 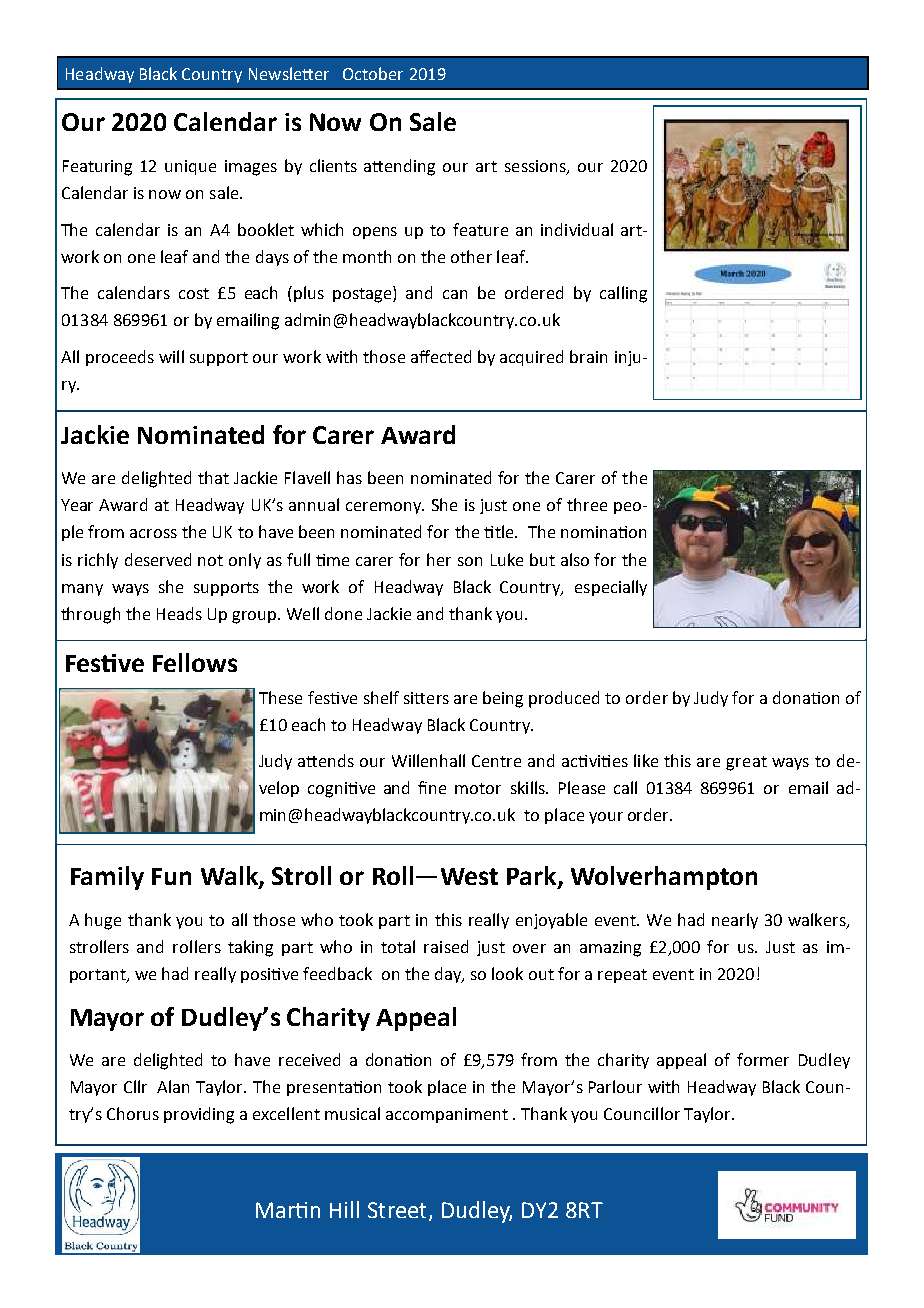 I want to click on Parlour, so click(x=615, y=1086).
